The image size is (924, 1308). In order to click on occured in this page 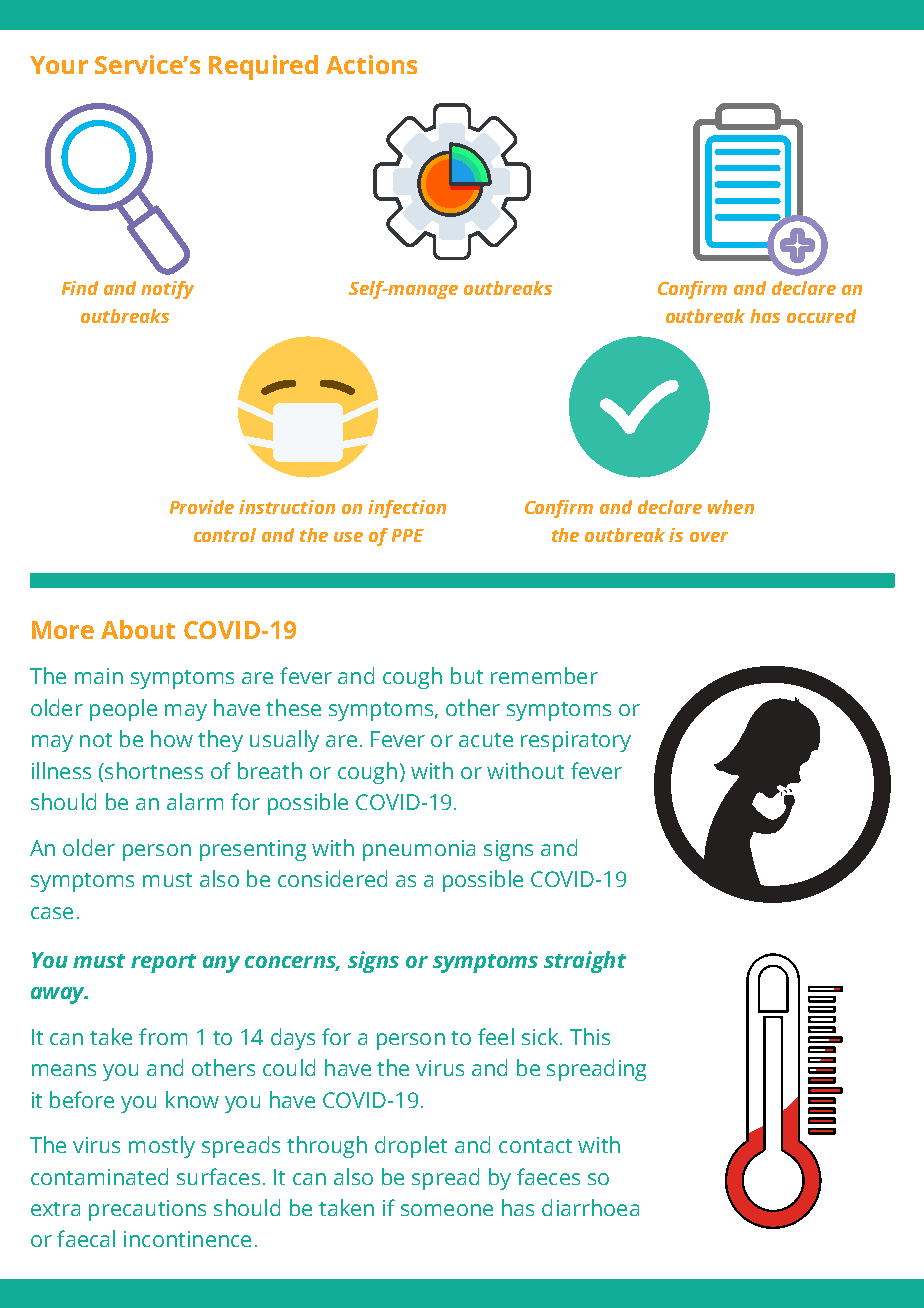, I will do `click(821, 316)`.
